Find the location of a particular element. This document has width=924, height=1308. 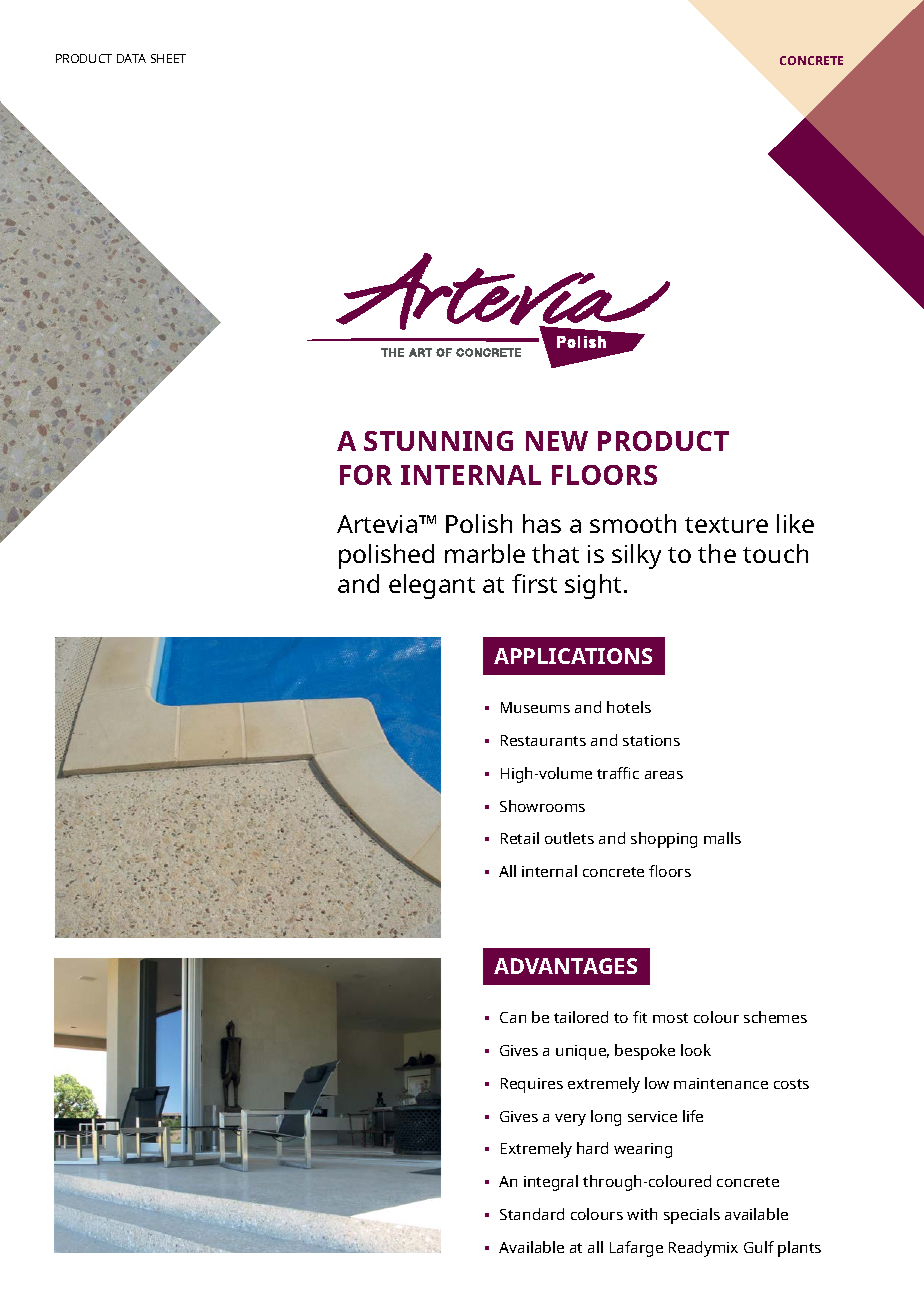

DATA is located at coordinates (131, 58).
